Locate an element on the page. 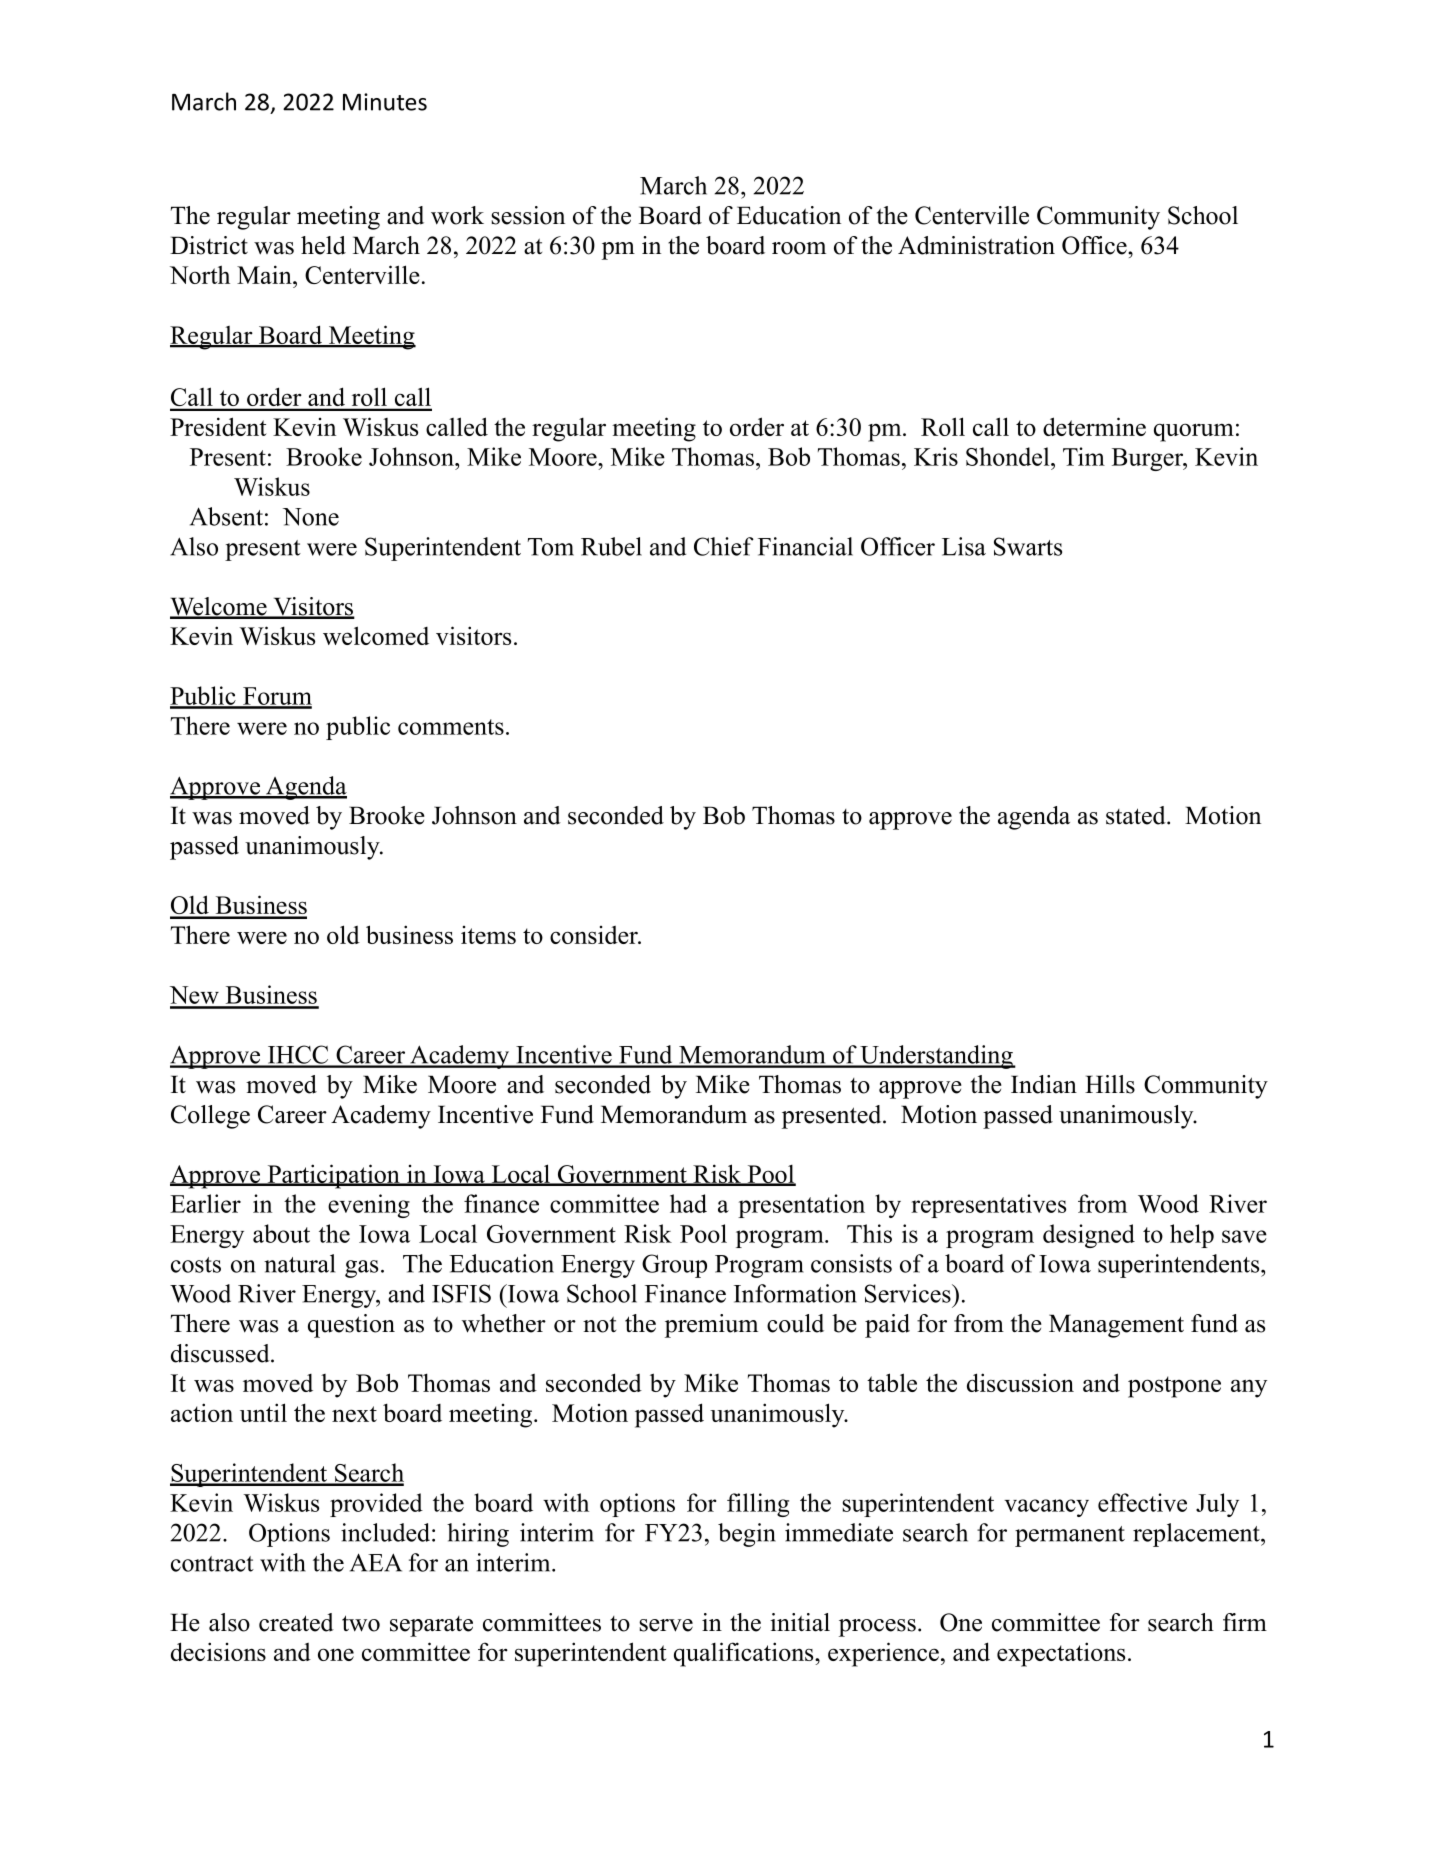 Image resolution: width=1445 pixels, height=1871 pixels. Minutes is located at coordinates (385, 102).
